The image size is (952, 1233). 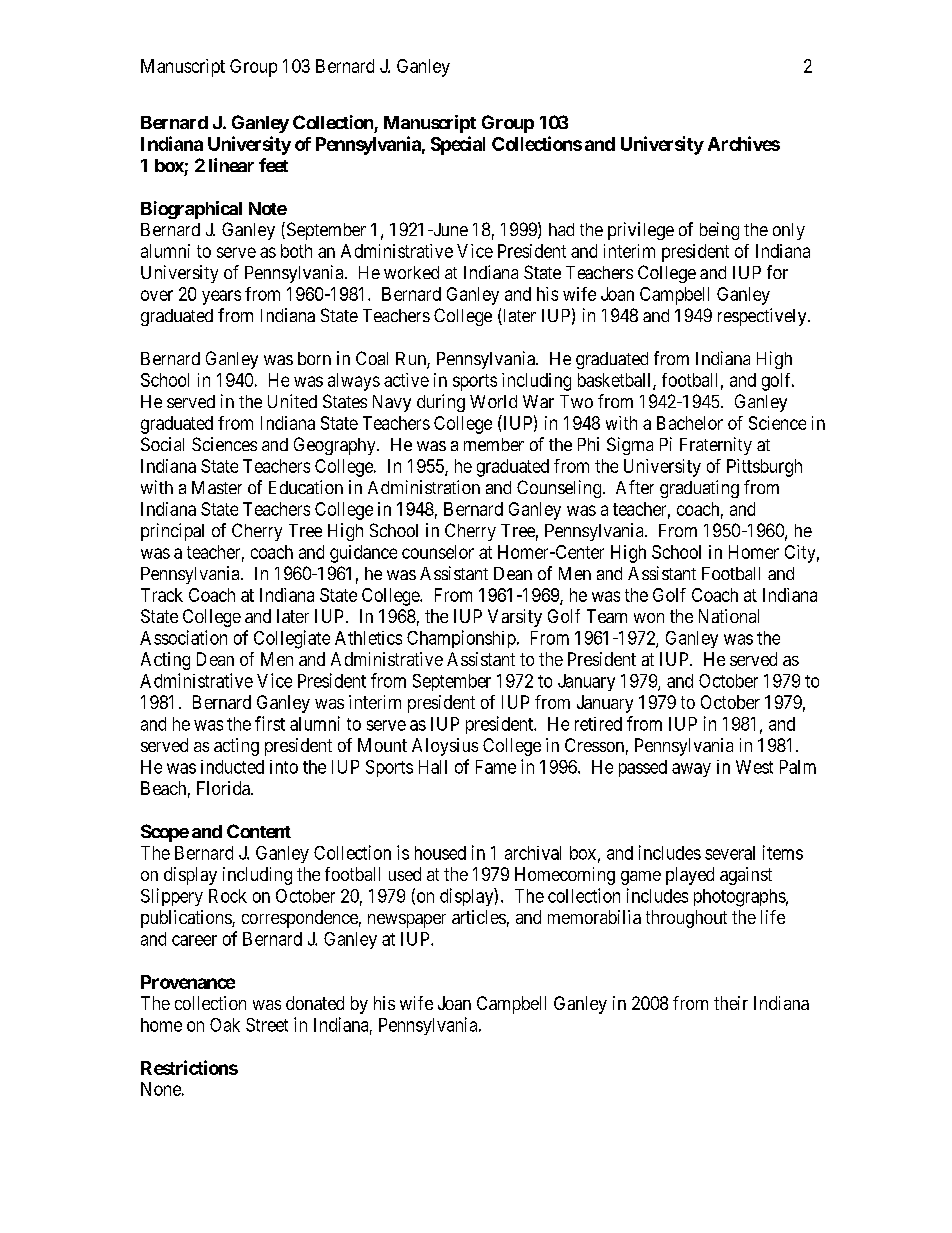 I want to click on Master, so click(x=217, y=487).
